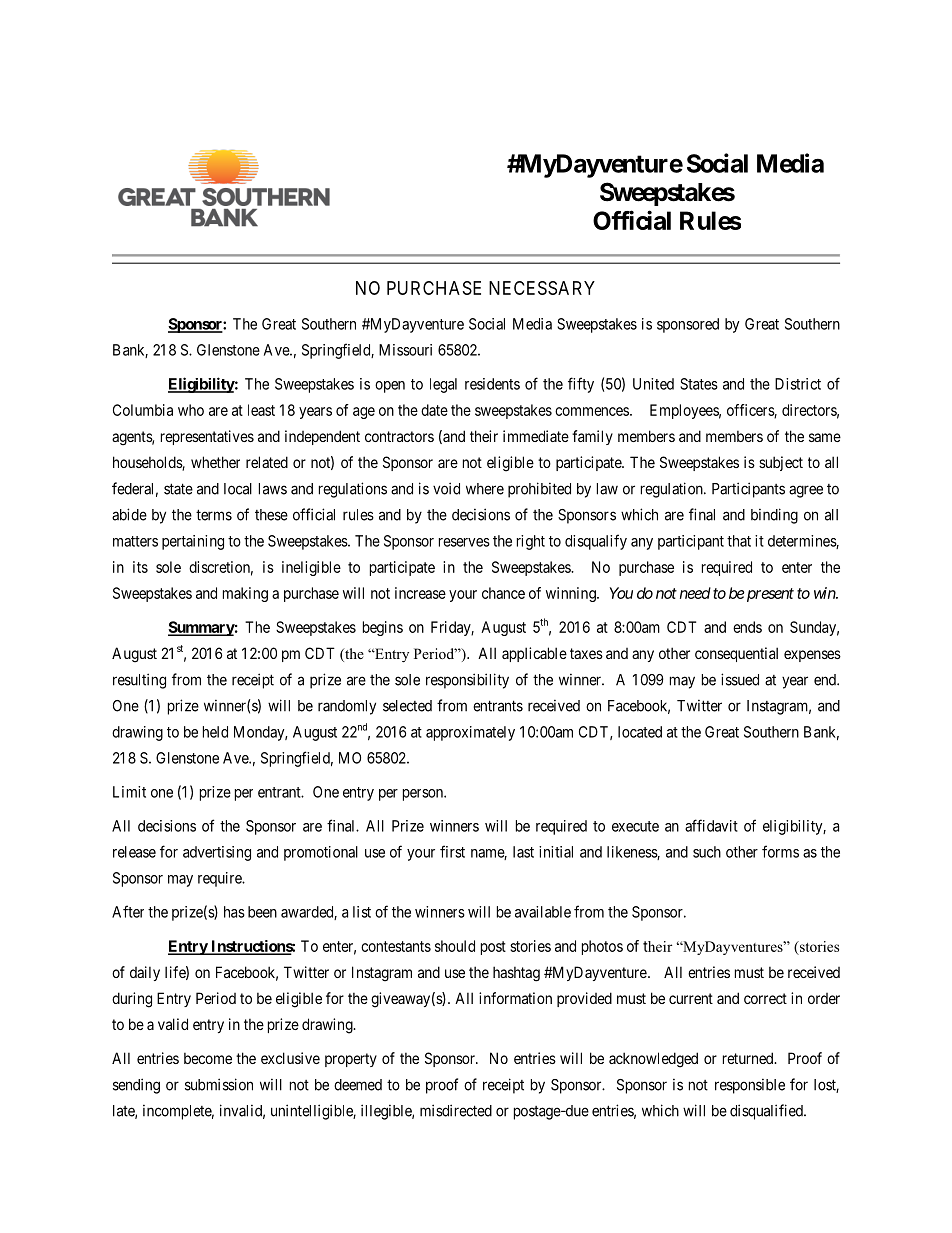 This screenshot has width=952, height=1233. What do you see at coordinates (503, 593) in the screenshot?
I see `chance` at bounding box center [503, 593].
